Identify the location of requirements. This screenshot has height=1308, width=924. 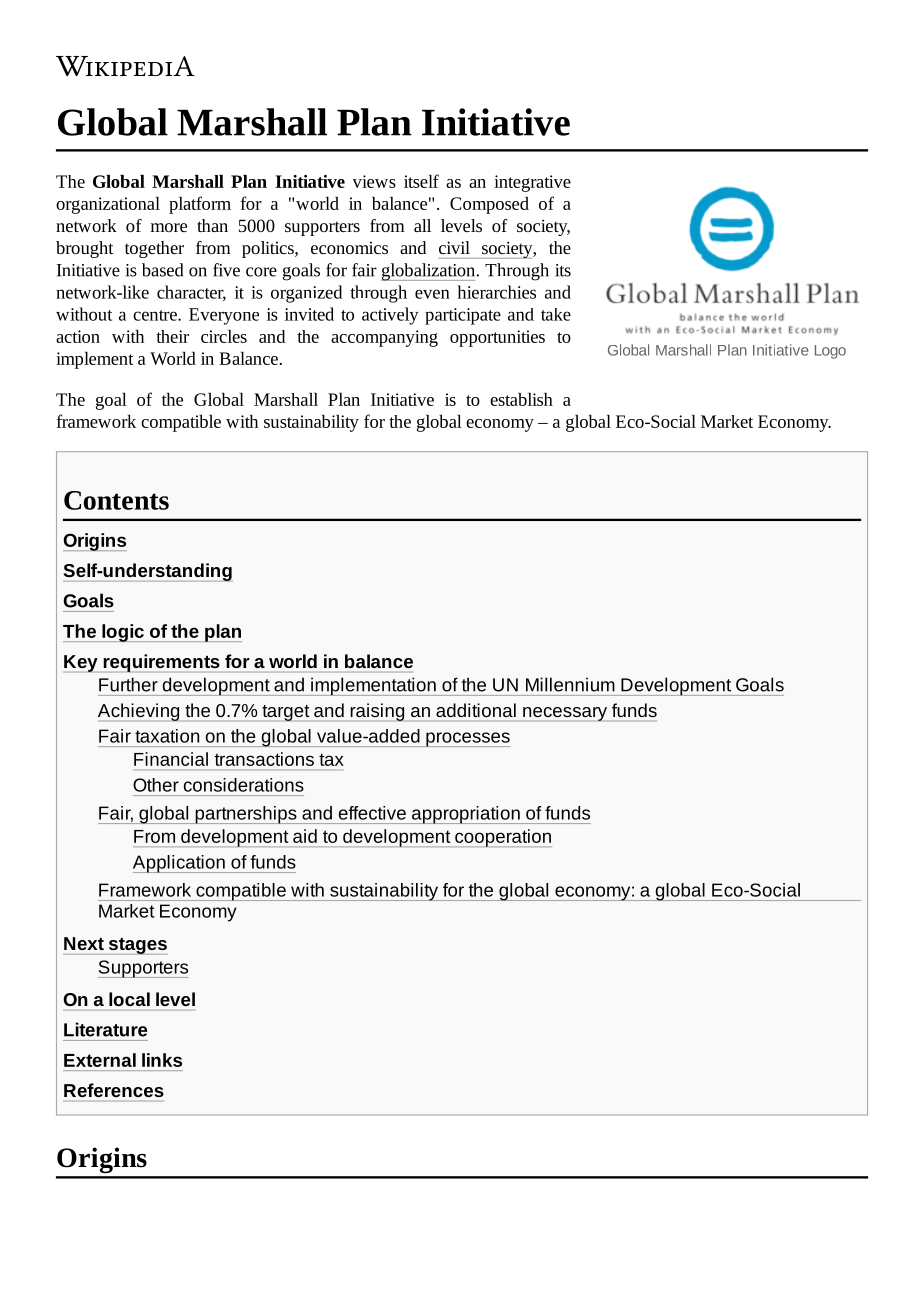
(161, 663).
